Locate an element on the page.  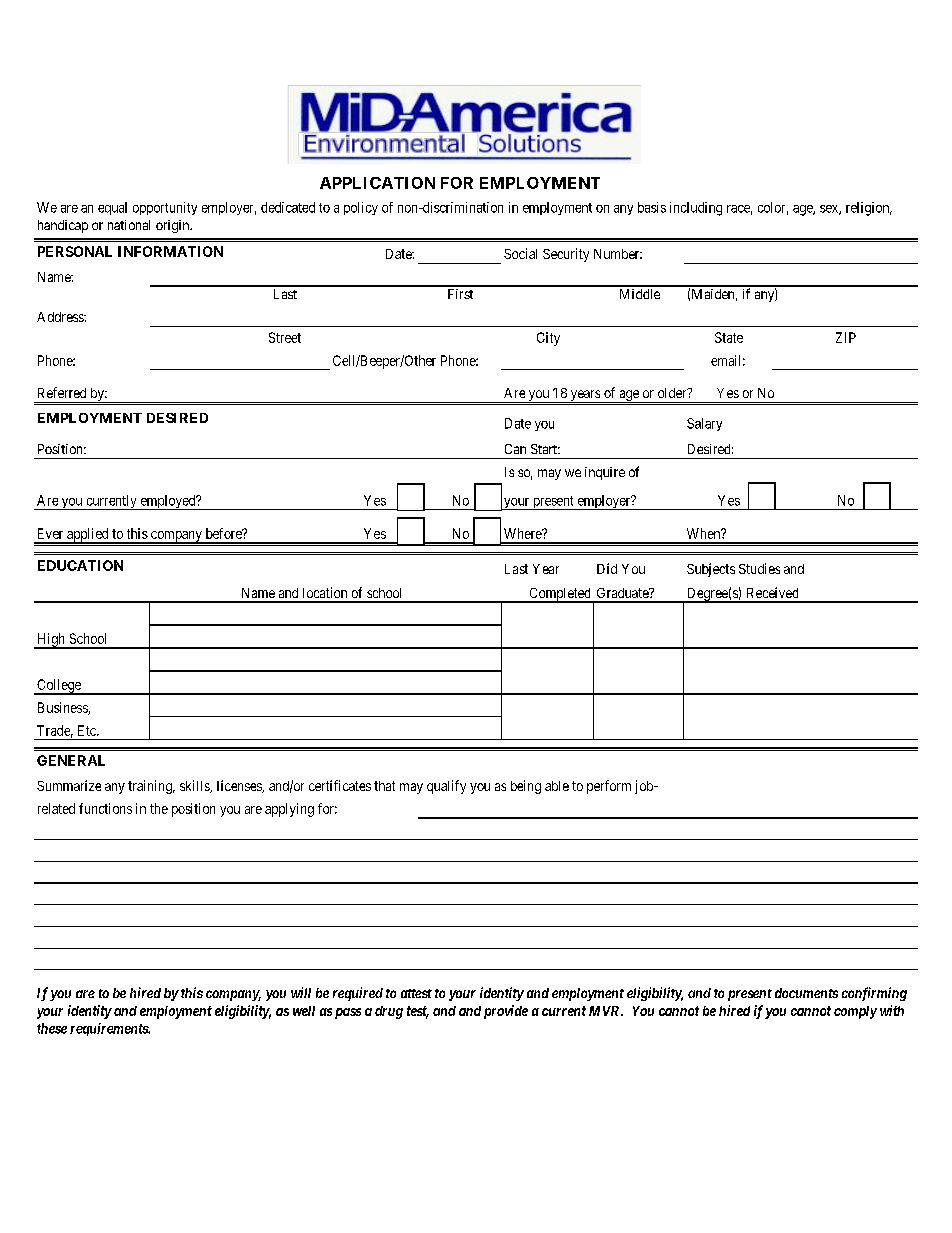
provide is located at coordinates (506, 1012).
